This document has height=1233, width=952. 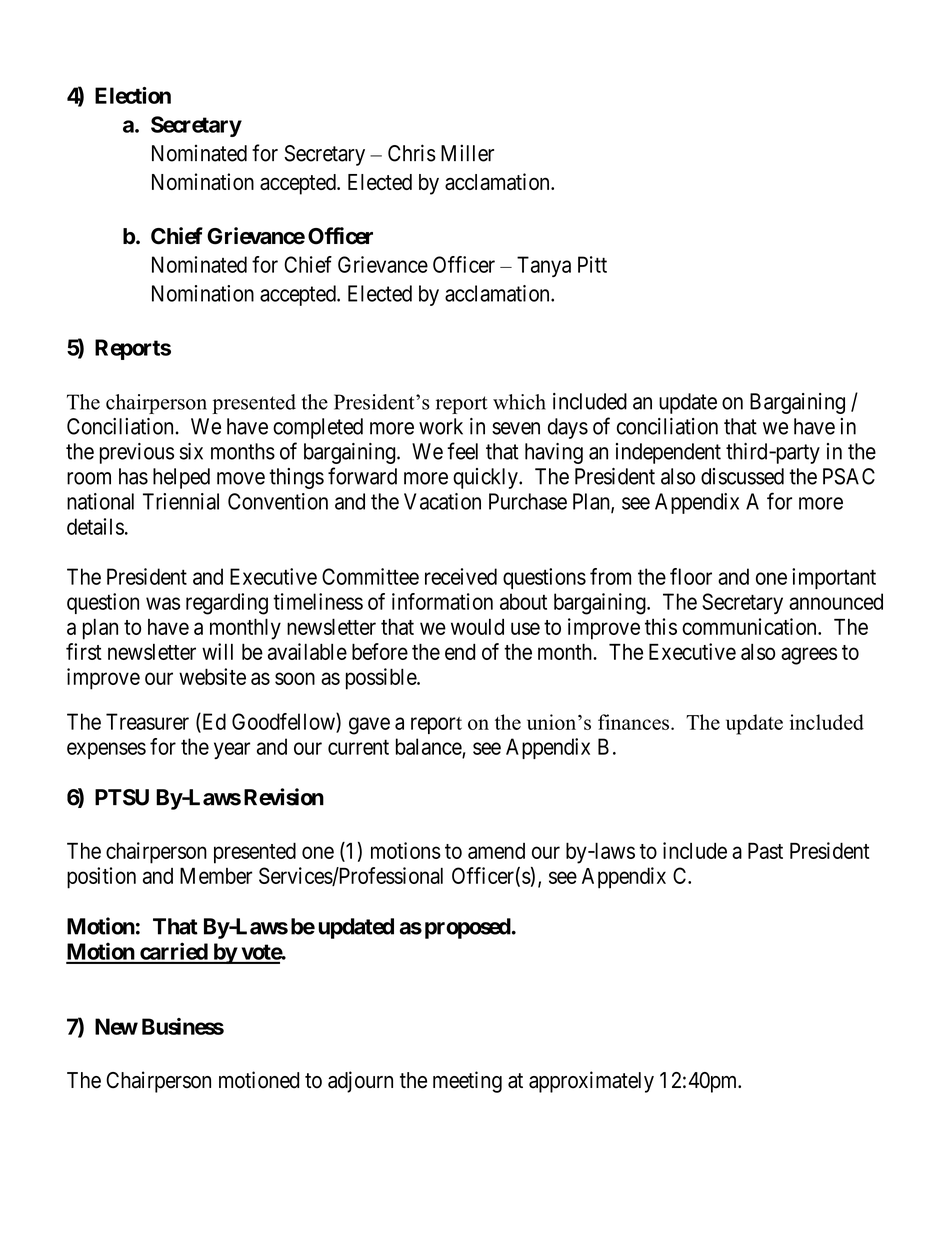 I want to click on position, so click(x=101, y=878).
